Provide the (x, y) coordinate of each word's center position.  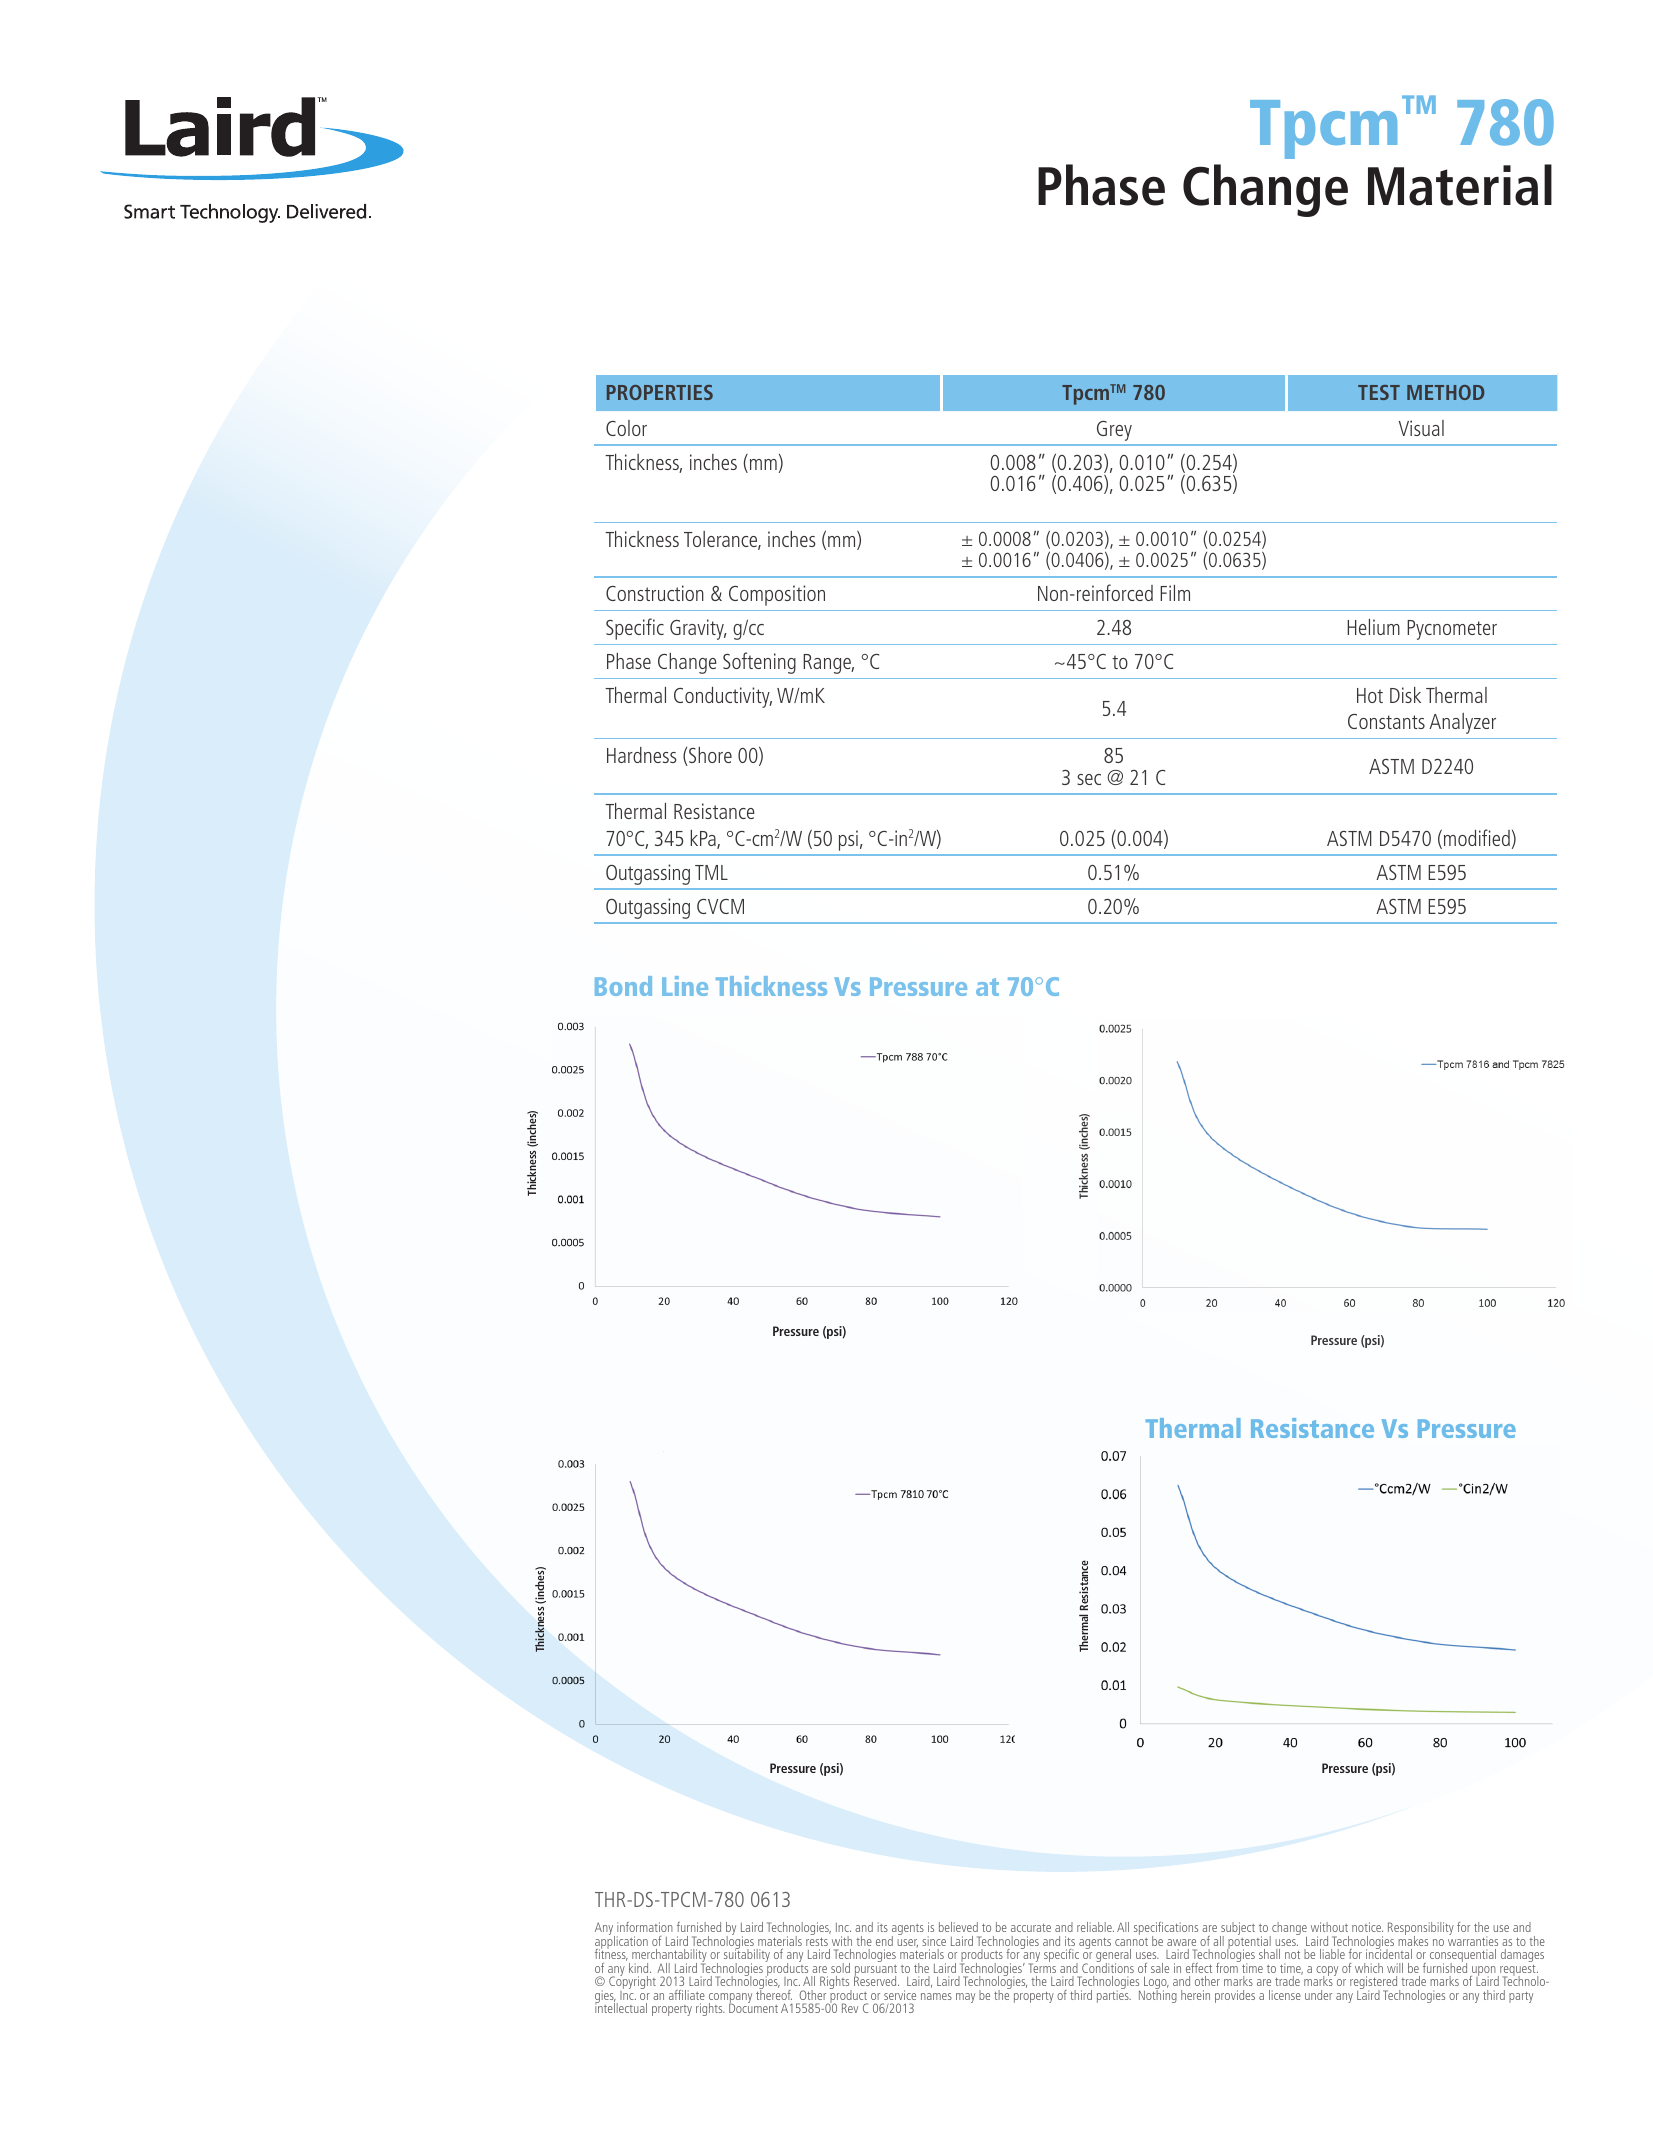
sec (1089, 779)
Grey (1114, 431)
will (1395, 1968)
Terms (1042, 1967)
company (730, 1999)
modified (1477, 837)
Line (685, 986)
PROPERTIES (660, 392)
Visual (1421, 428)
